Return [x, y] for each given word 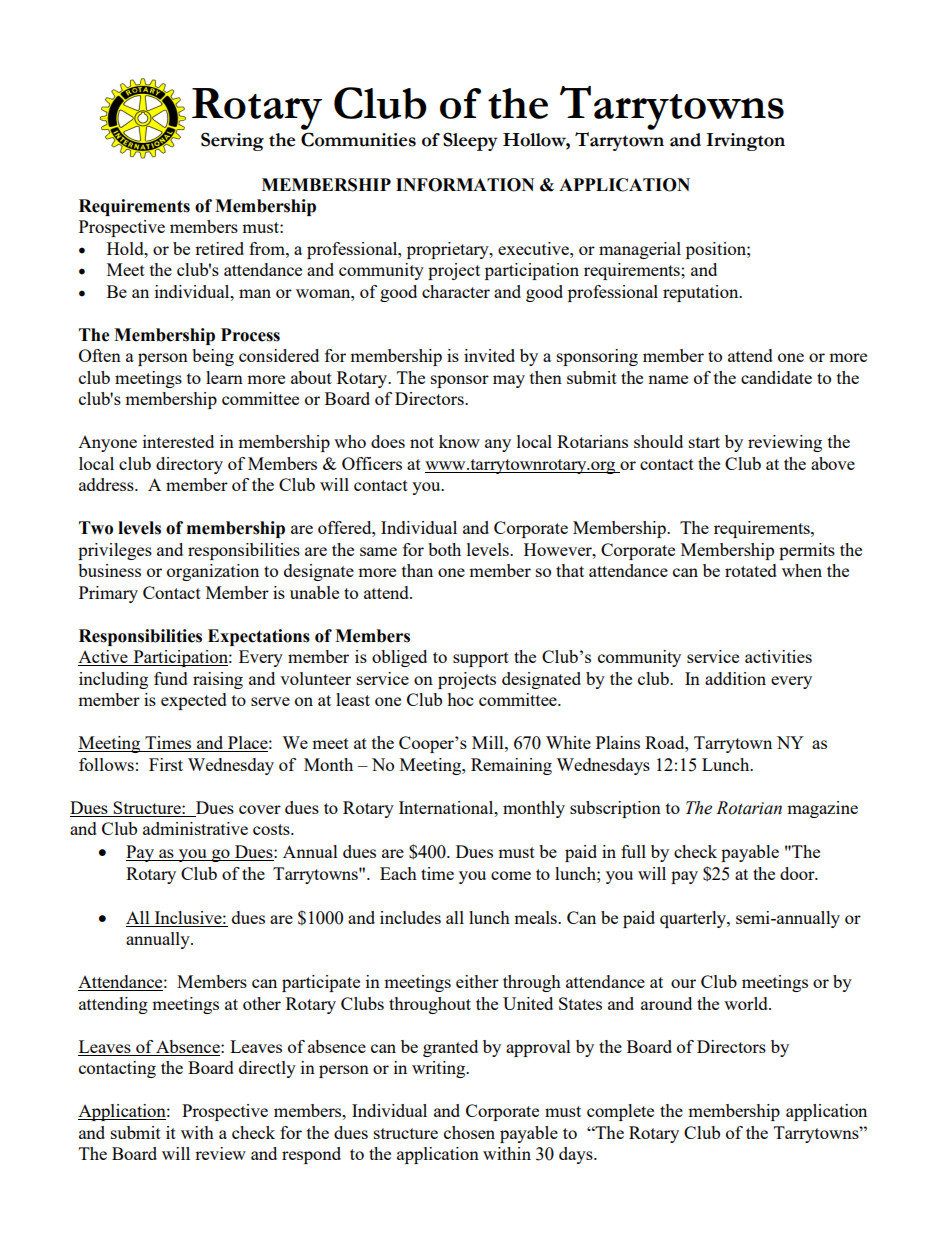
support [481, 659]
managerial [640, 250]
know [459, 441]
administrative [195, 828]
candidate [776, 377]
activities [778, 656]
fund [171, 678]
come [511, 875]
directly [267, 1069]
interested [178, 441]
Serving [232, 141]
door [798, 873]
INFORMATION [465, 185]
